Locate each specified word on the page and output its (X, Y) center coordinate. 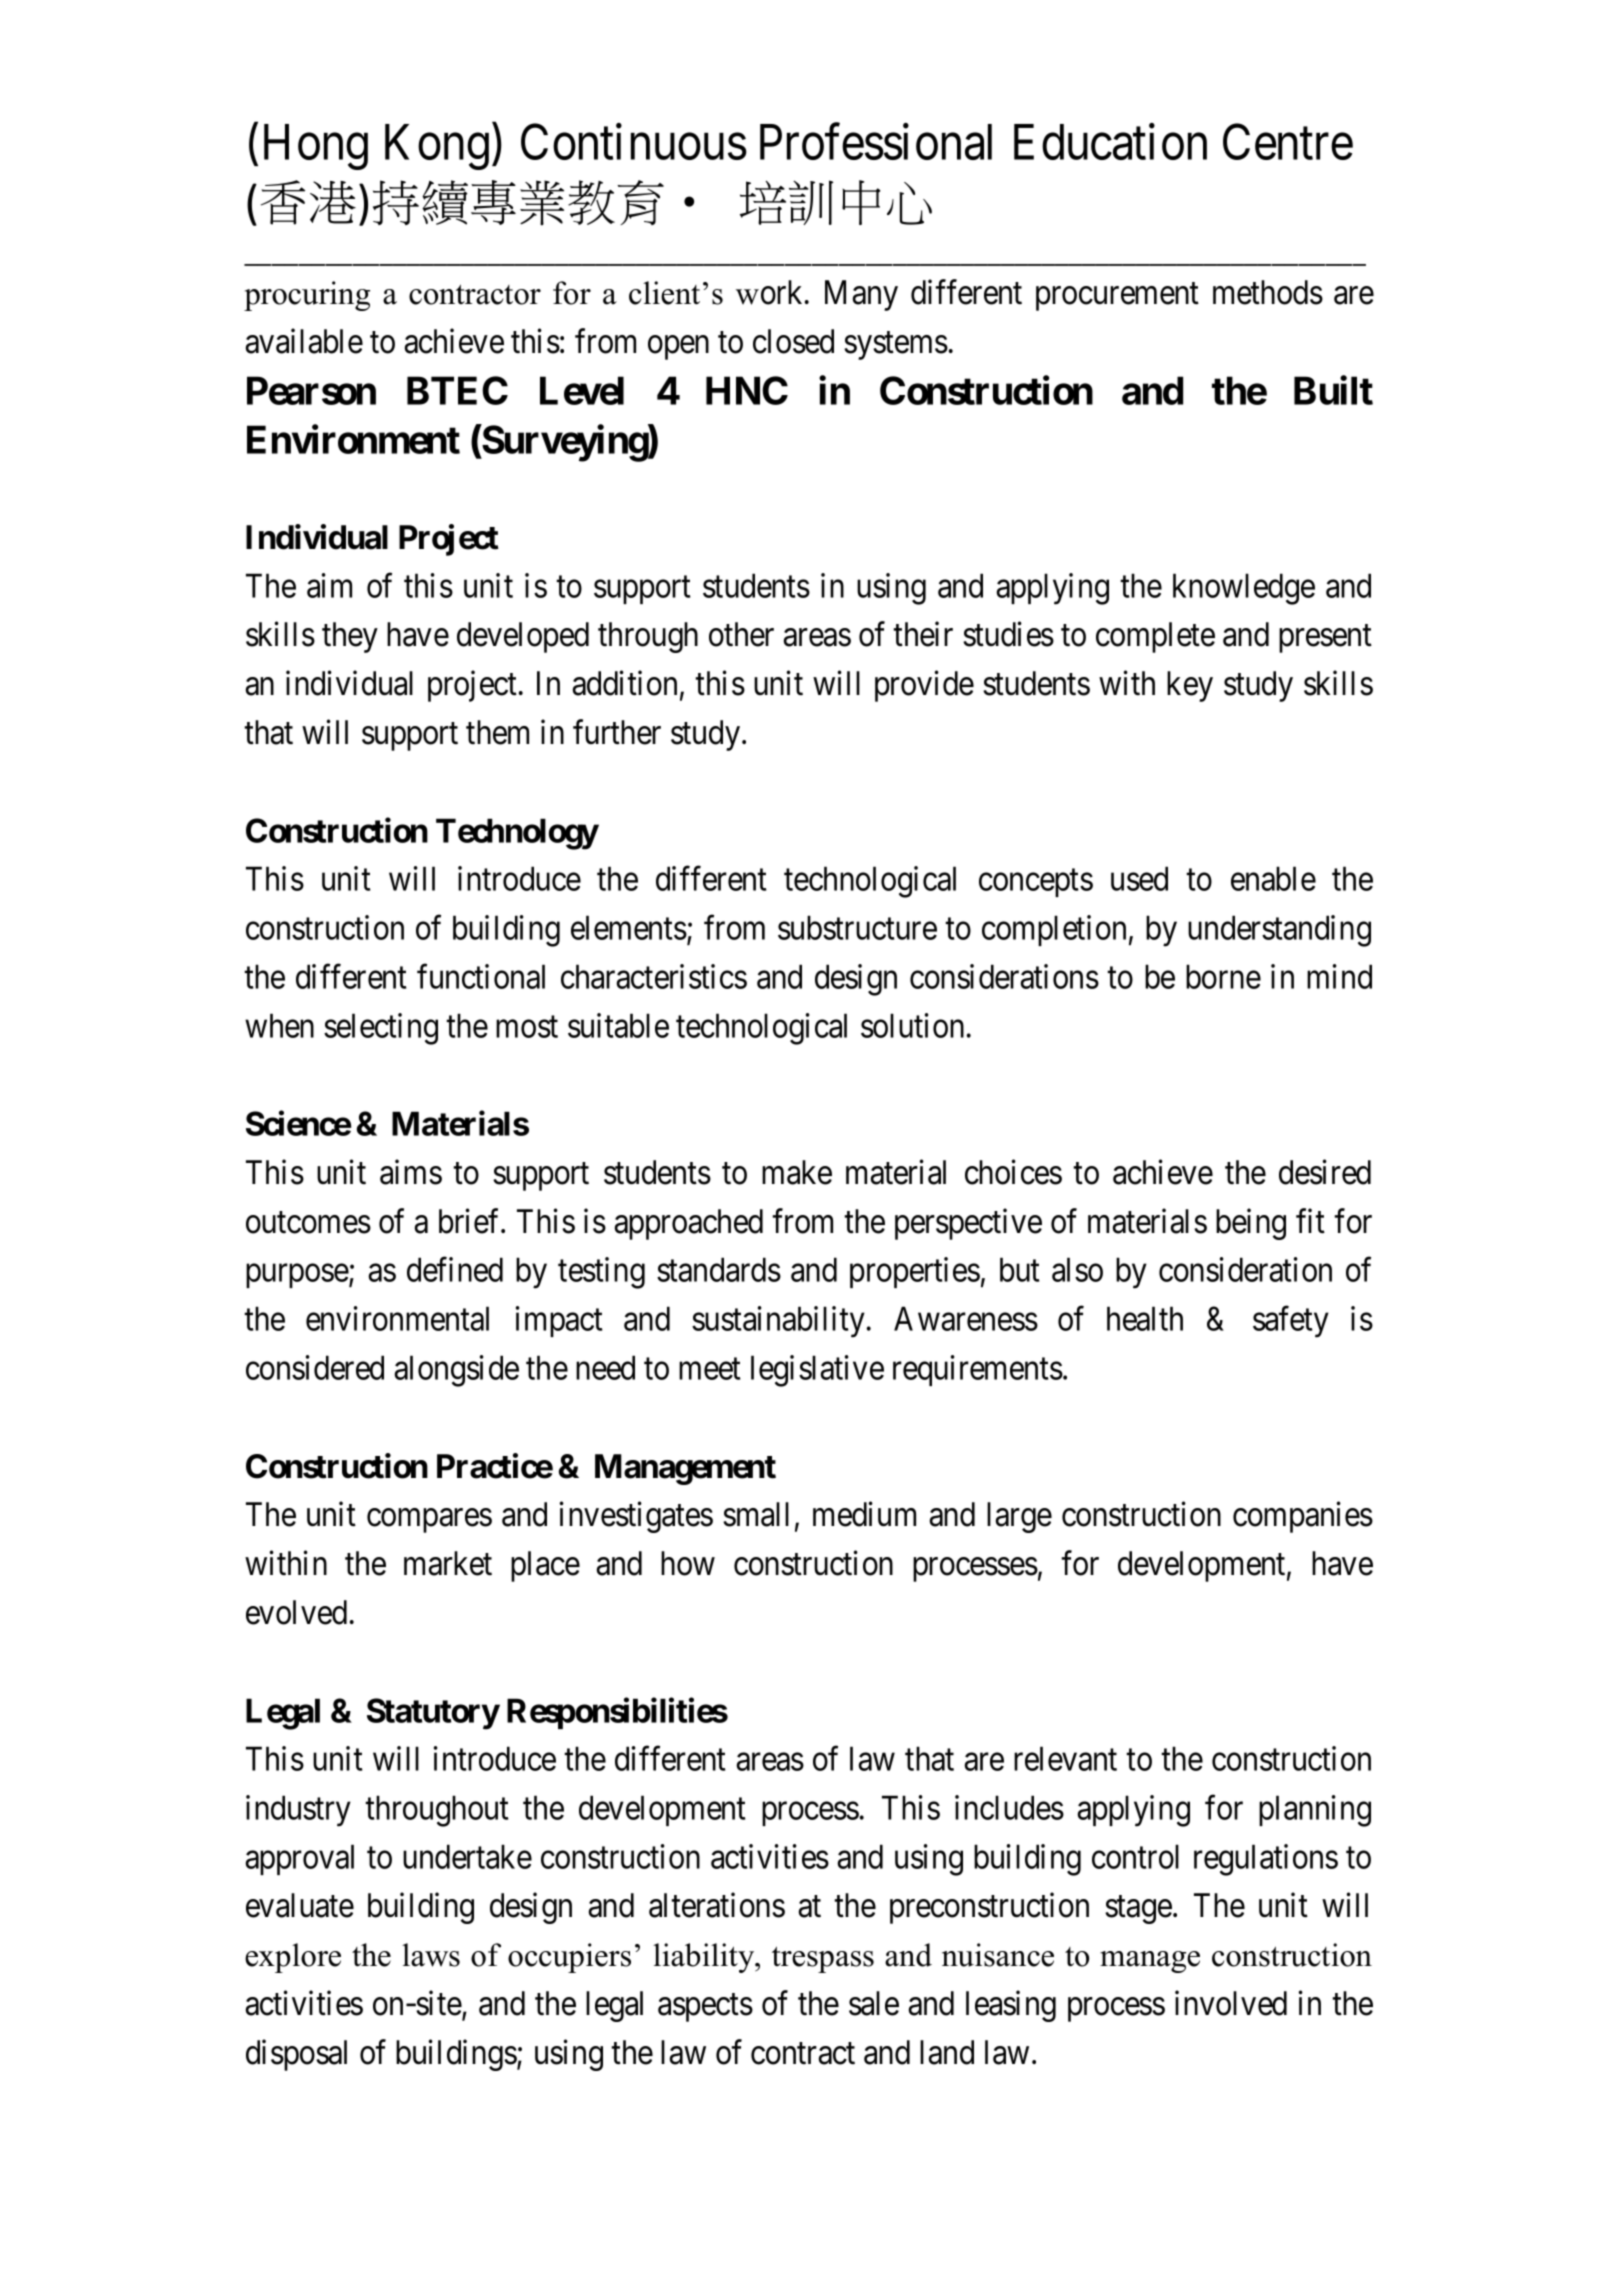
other (741, 634)
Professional (876, 142)
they (350, 637)
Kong (437, 147)
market (448, 1563)
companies (1303, 1517)
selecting (381, 1029)
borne (1223, 976)
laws (431, 1955)
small (756, 1514)
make (797, 1172)
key (1190, 686)
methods (1268, 292)
